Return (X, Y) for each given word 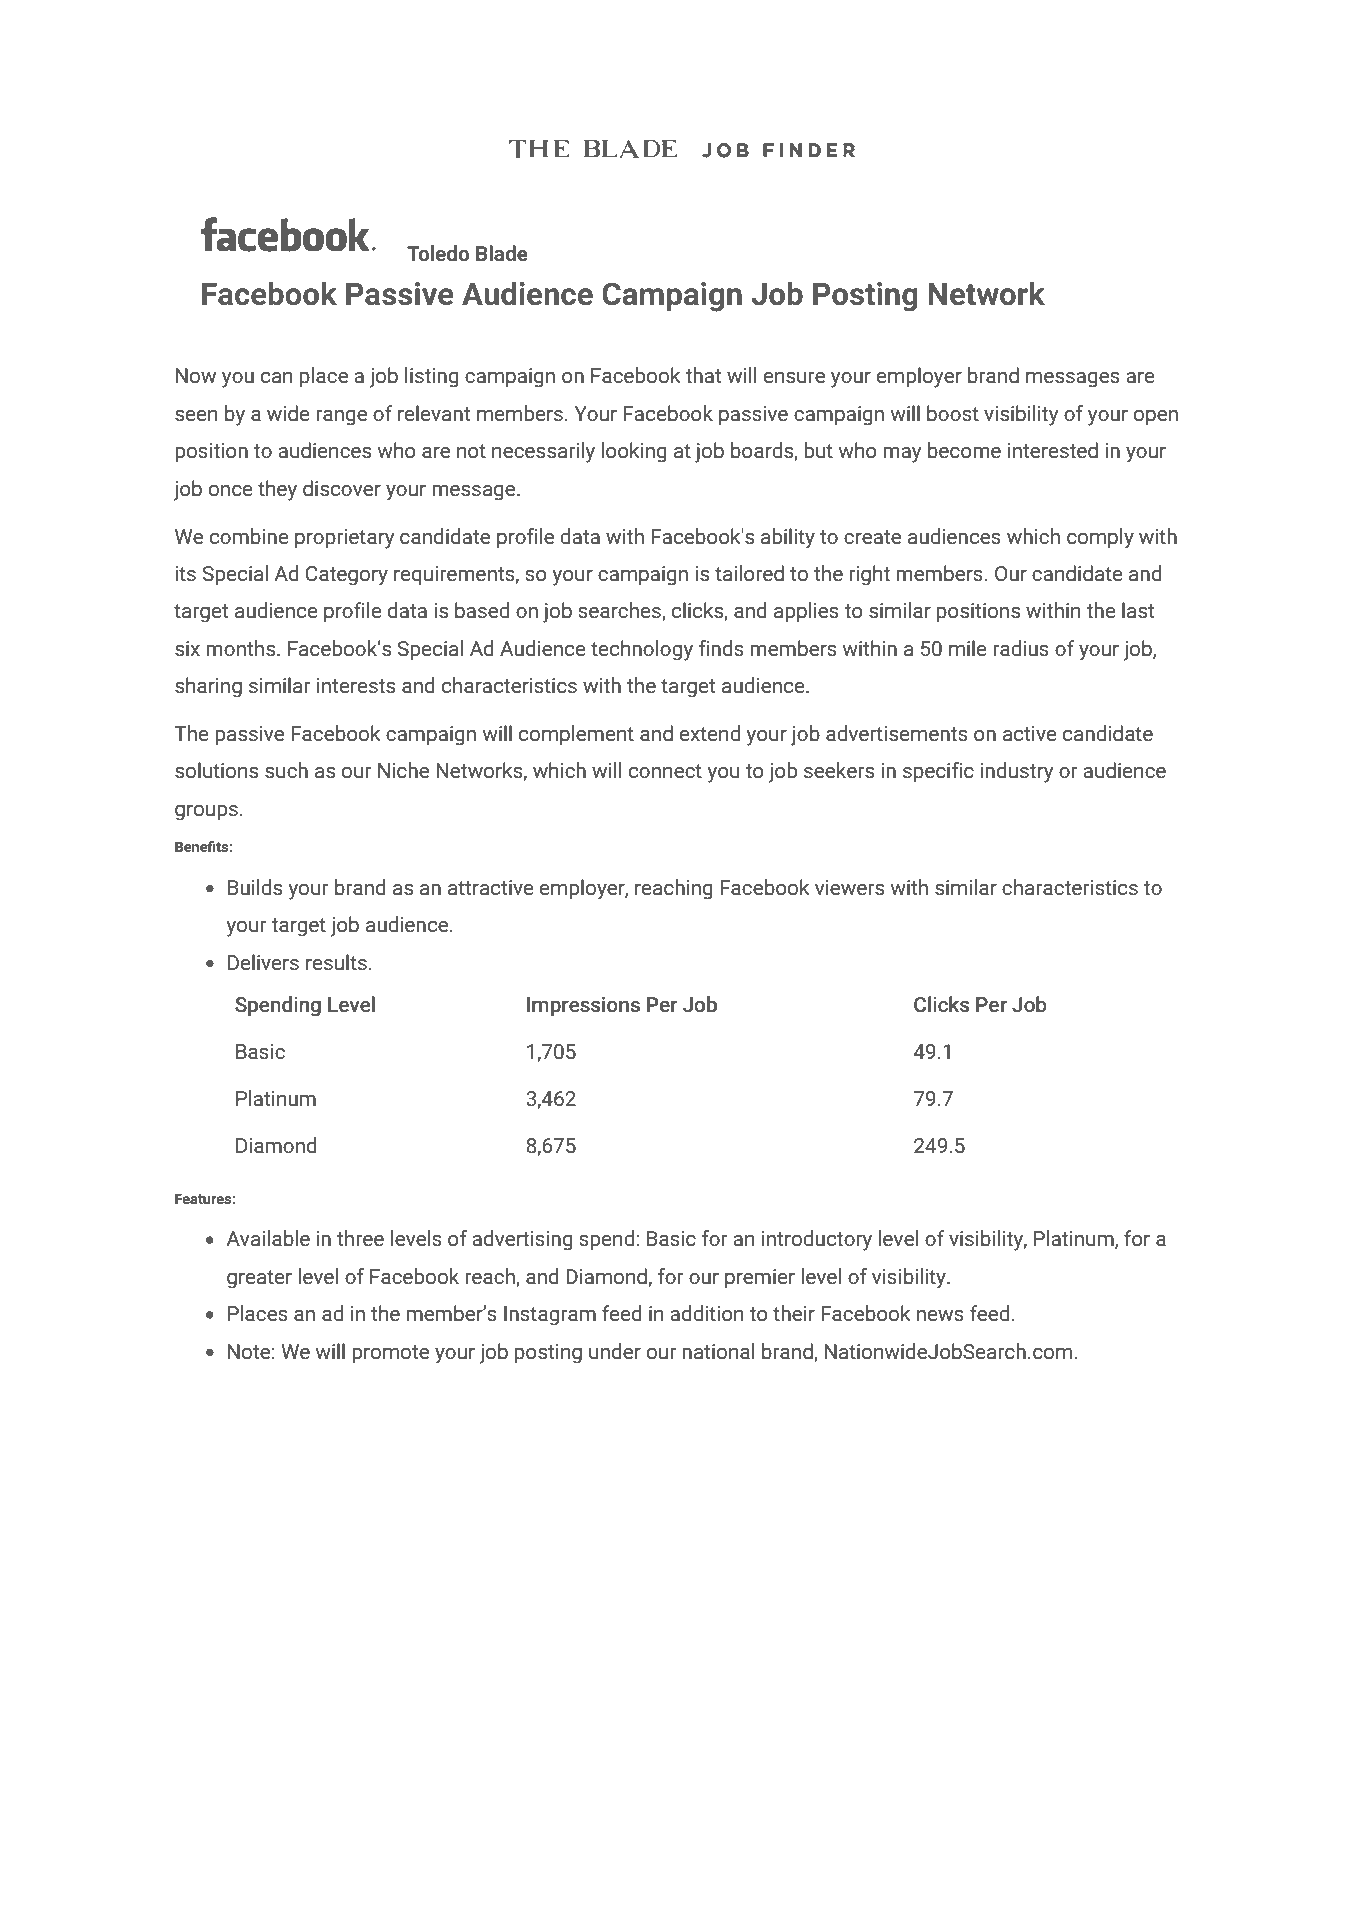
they (277, 490)
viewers (849, 887)
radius (1021, 648)
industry (1017, 772)
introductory (817, 1240)
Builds (255, 887)
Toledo (438, 253)
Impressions (583, 1007)
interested (1053, 450)
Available (268, 1238)
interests (356, 685)
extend (710, 733)
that (703, 375)
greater (259, 1279)
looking (634, 452)
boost (953, 413)
